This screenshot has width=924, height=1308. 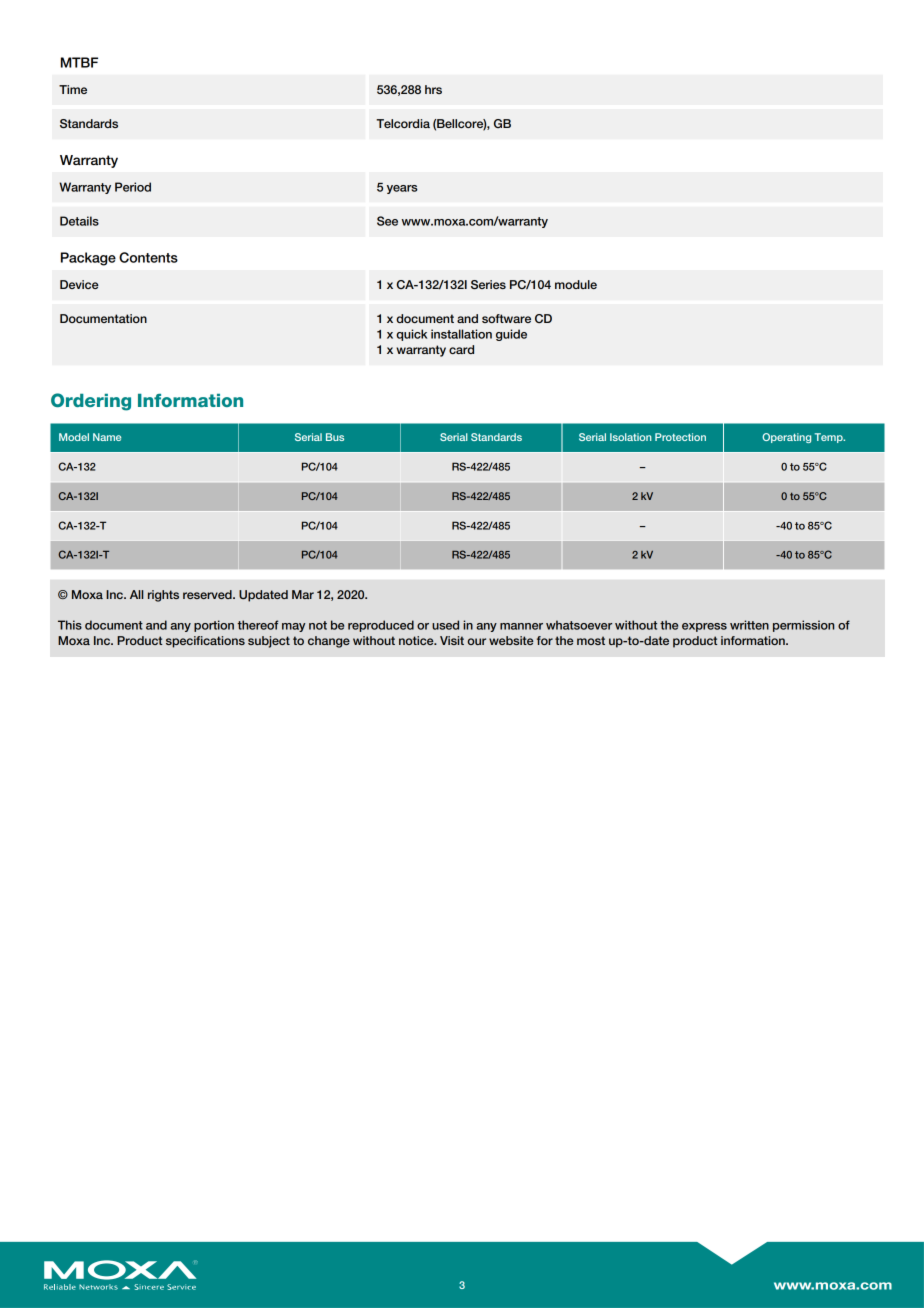 I want to click on Operating, so click(x=786, y=438).
